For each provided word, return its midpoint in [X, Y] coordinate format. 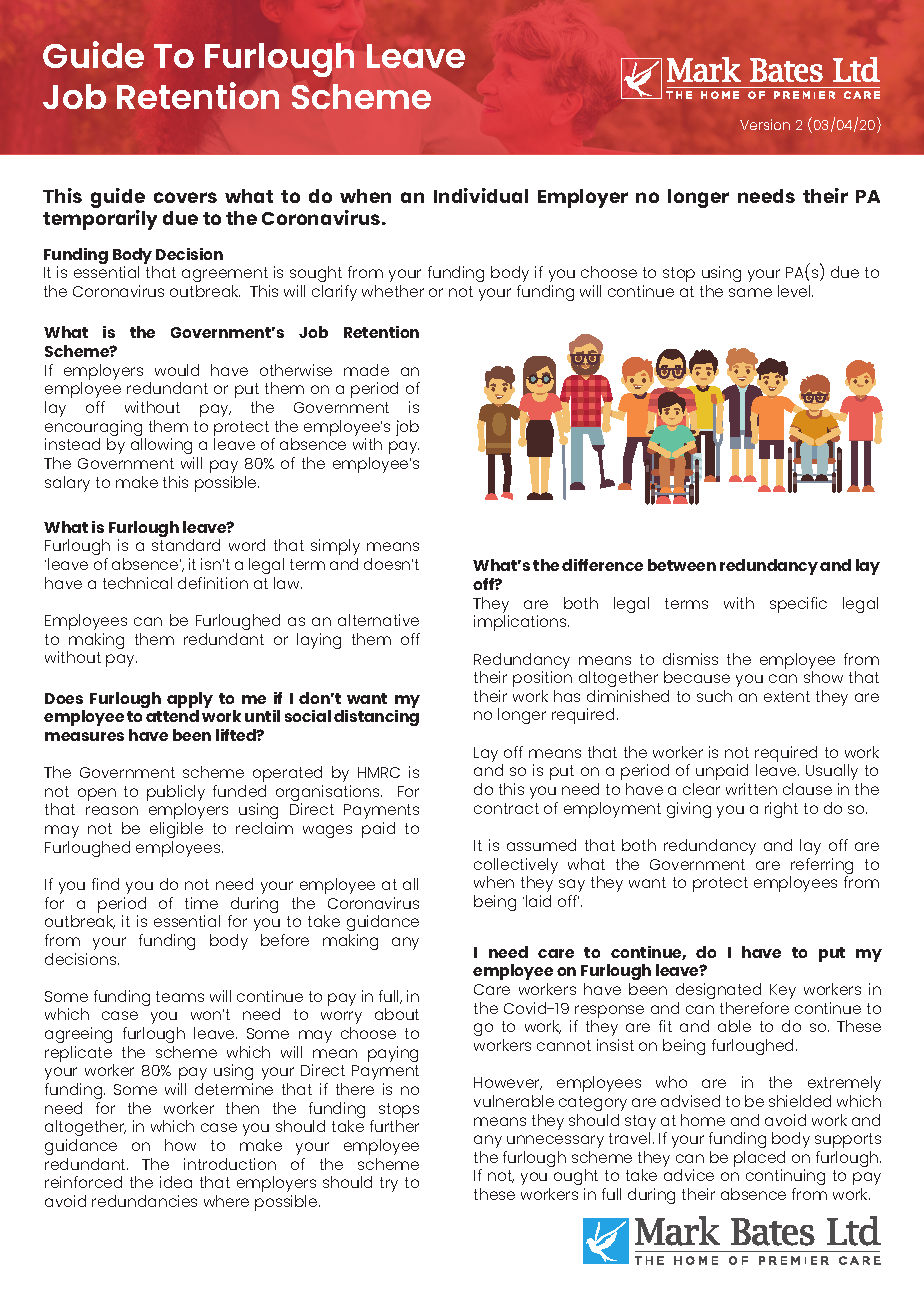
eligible [176, 830]
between [682, 565]
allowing [161, 446]
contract [506, 808]
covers [185, 197]
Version [765, 124]
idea [176, 1182]
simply [335, 547]
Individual [481, 195]
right [781, 810]
